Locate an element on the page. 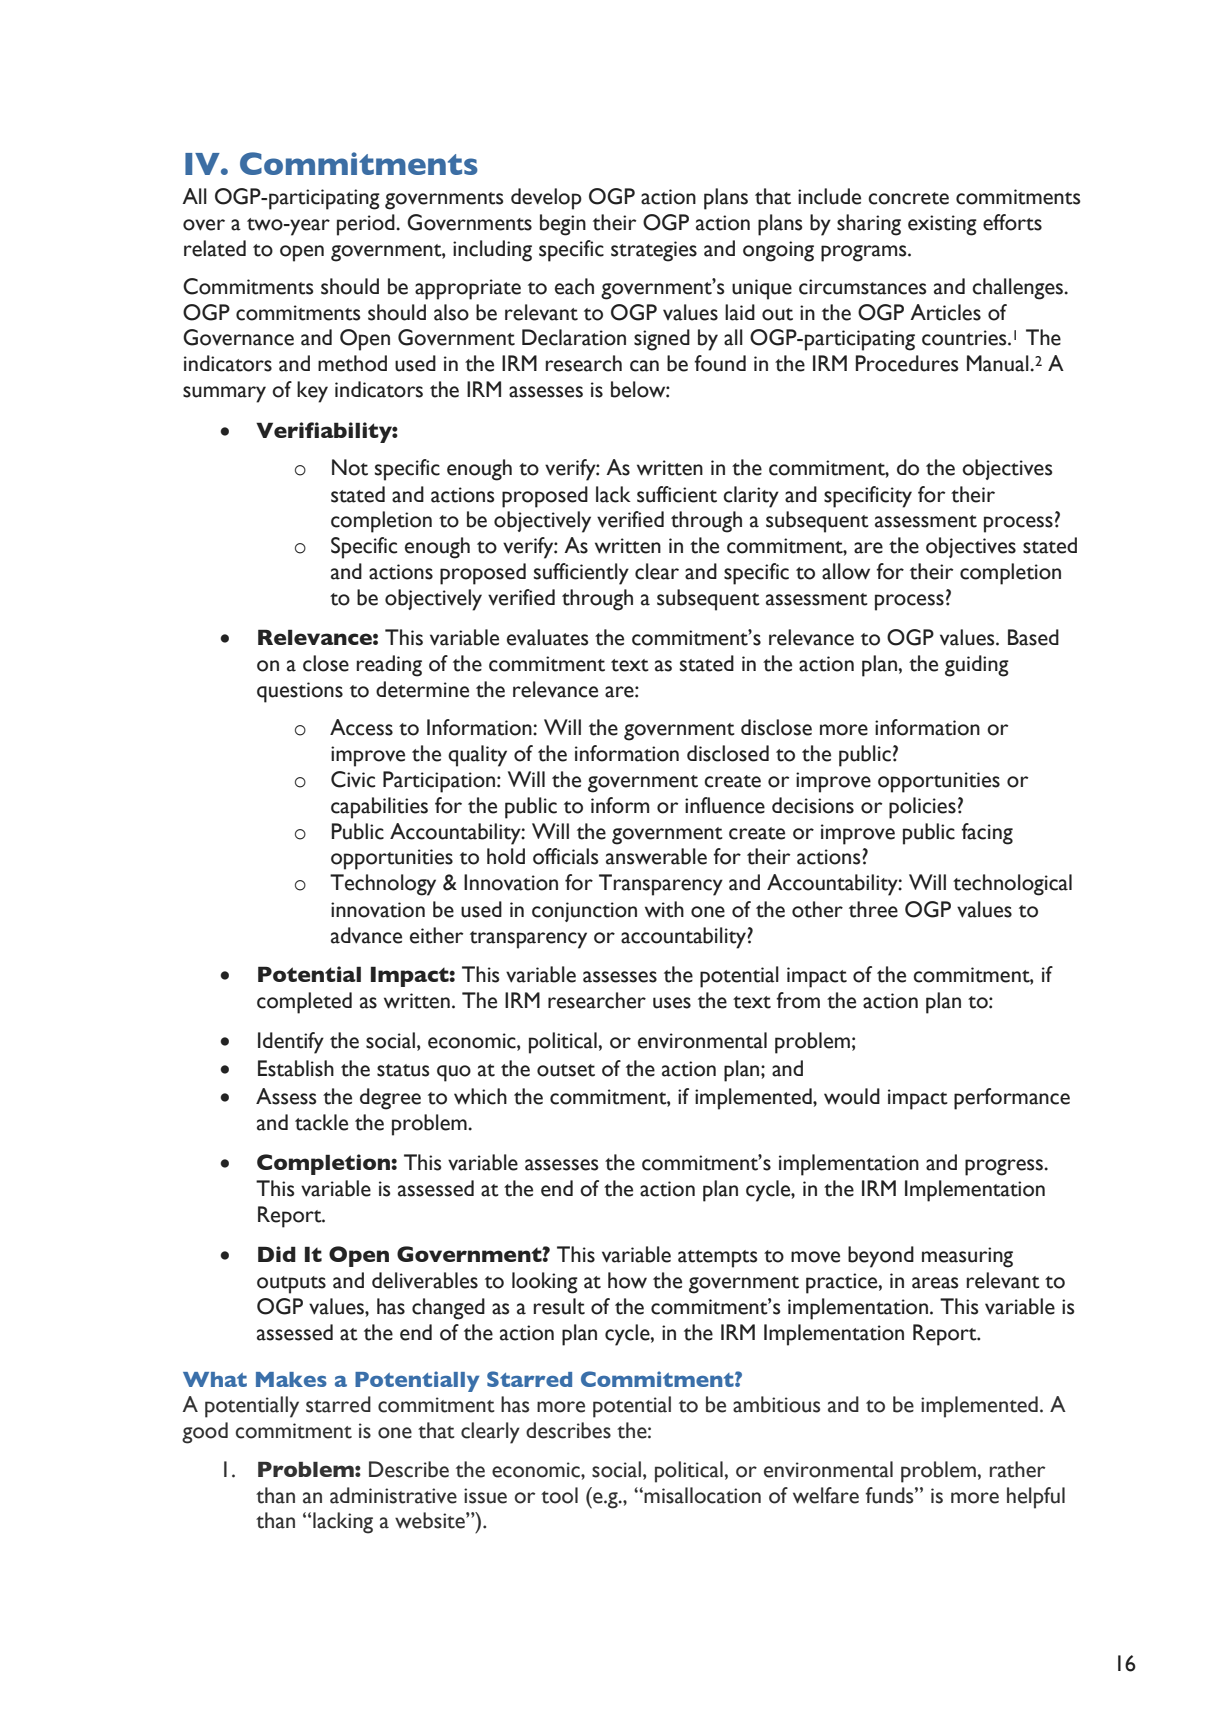  strategies is located at coordinates (654, 251).
